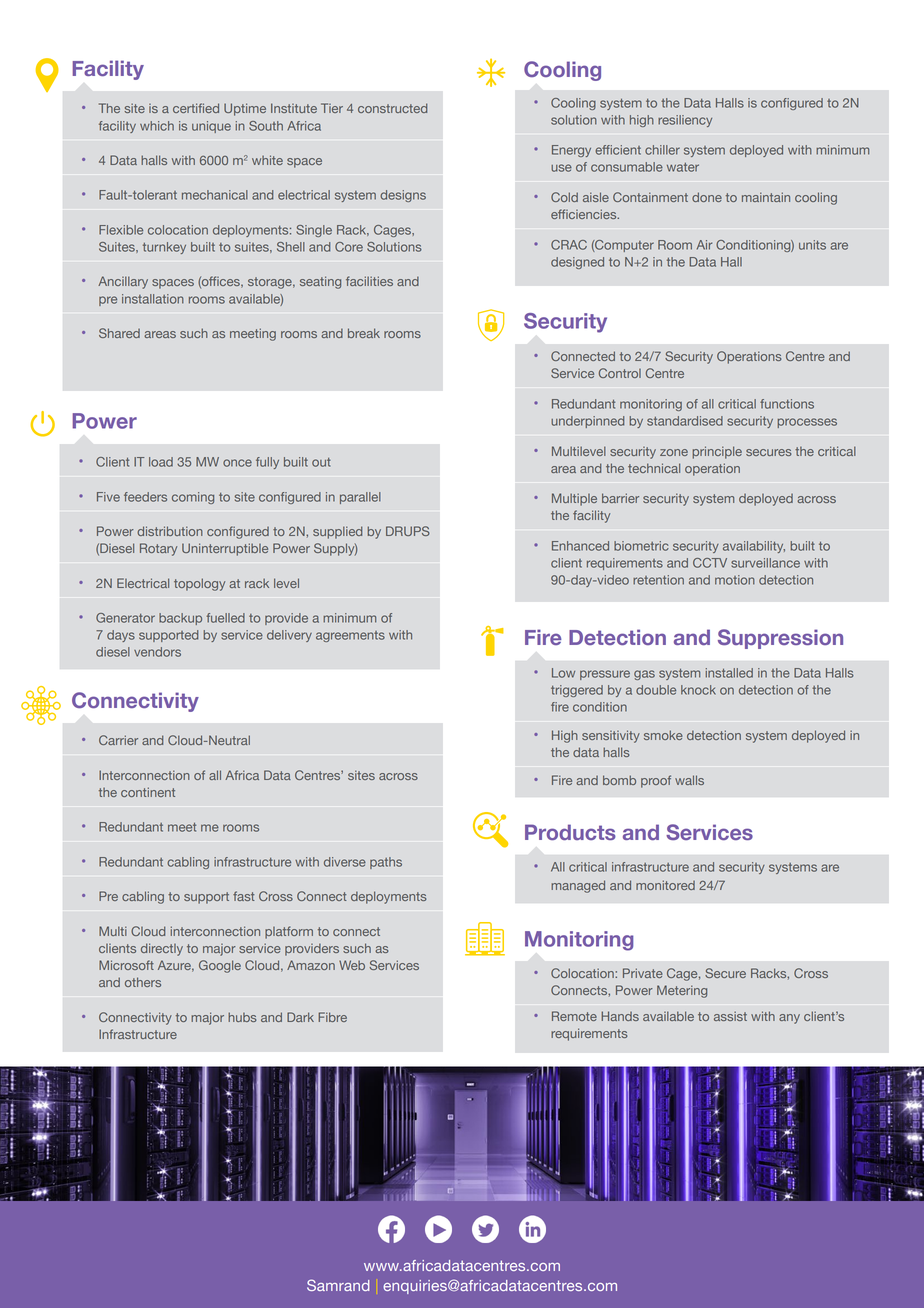  What do you see at coordinates (685, 121) in the screenshot?
I see `resiliency` at bounding box center [685, 121].
